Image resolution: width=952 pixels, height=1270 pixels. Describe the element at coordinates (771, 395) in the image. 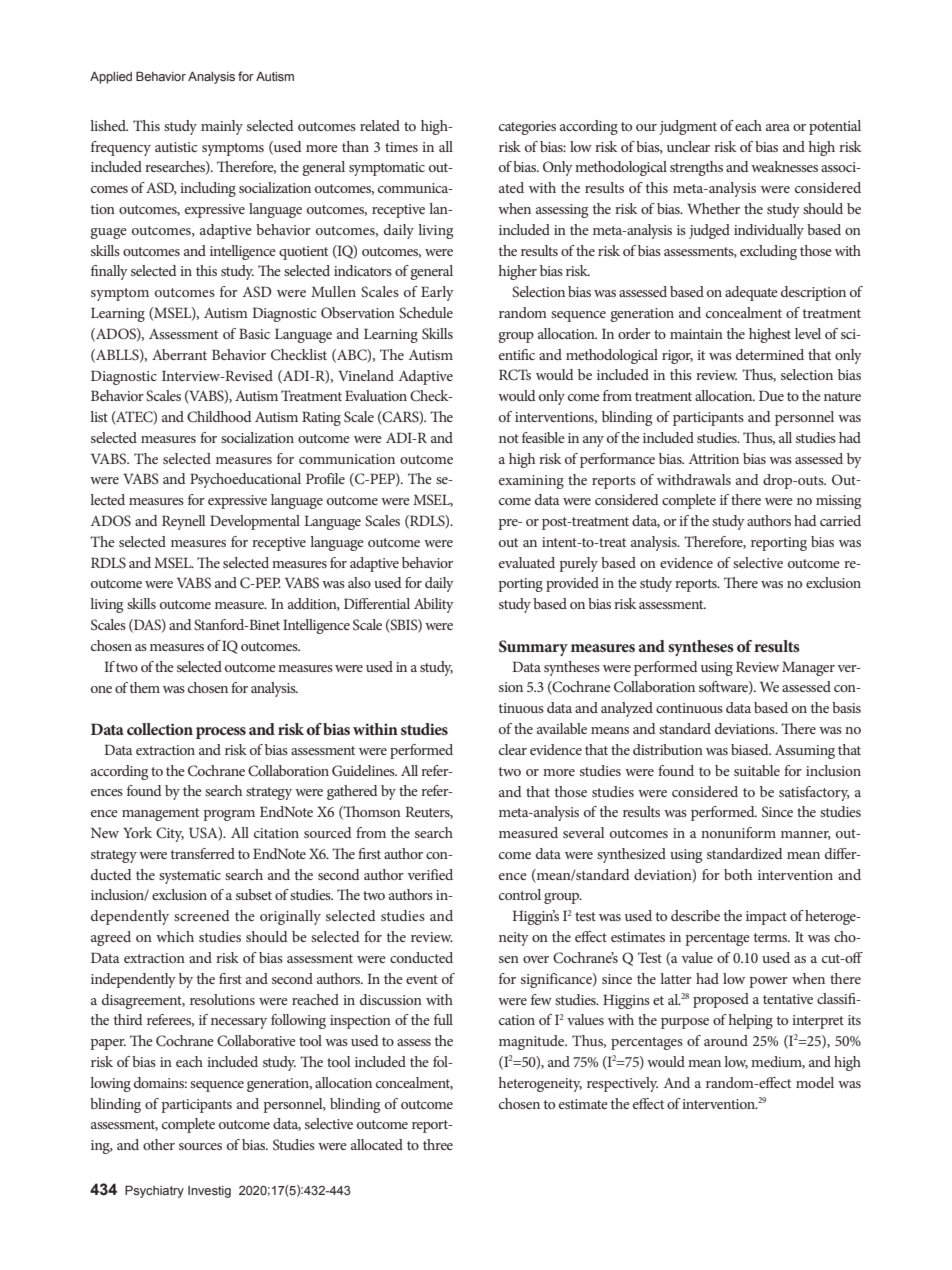

I see `Due` at that location.
